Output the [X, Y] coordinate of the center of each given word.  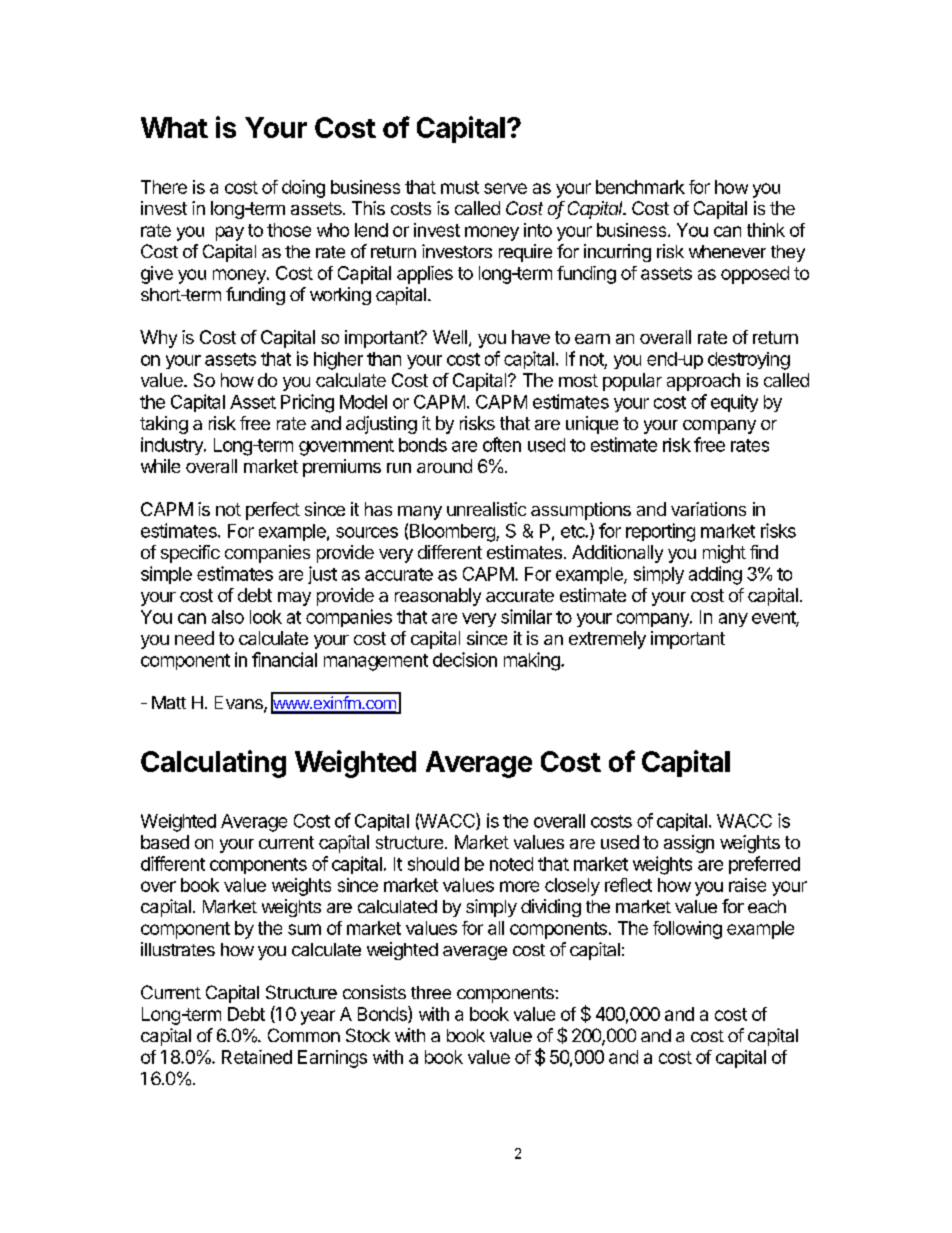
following [687, 930]
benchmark [640, 187]
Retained [257, 1057]
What [174, 127]
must [460, 187]
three [431, 992]
